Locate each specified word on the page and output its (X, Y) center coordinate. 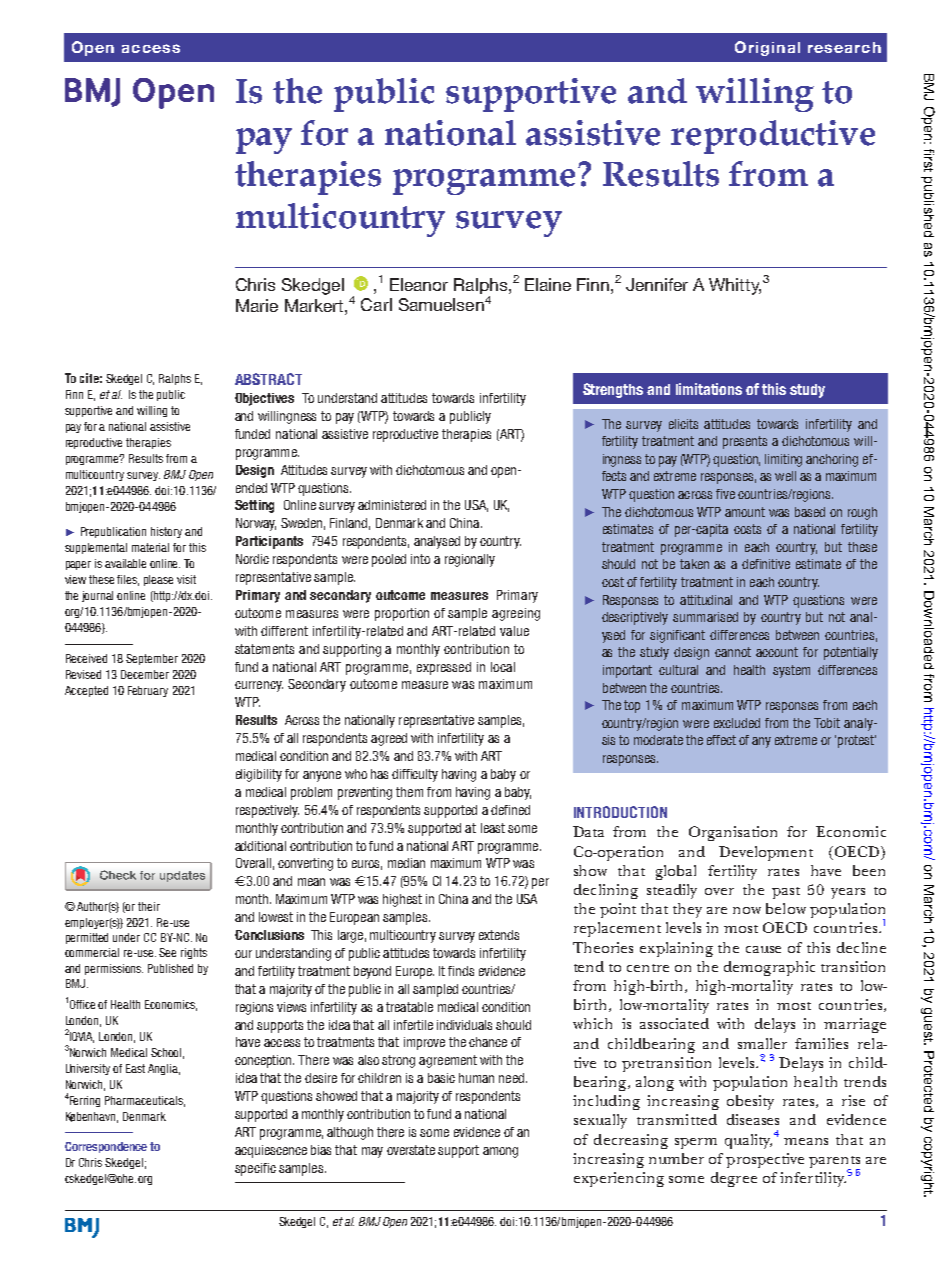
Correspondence (106, 1147)
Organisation (733, 833)
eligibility (259, 775)
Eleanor (419, 284)
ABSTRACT (268, 379)
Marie (257, 305)
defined (510, 810)
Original (767, 48)
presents (745, 442)
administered (392, 505)
